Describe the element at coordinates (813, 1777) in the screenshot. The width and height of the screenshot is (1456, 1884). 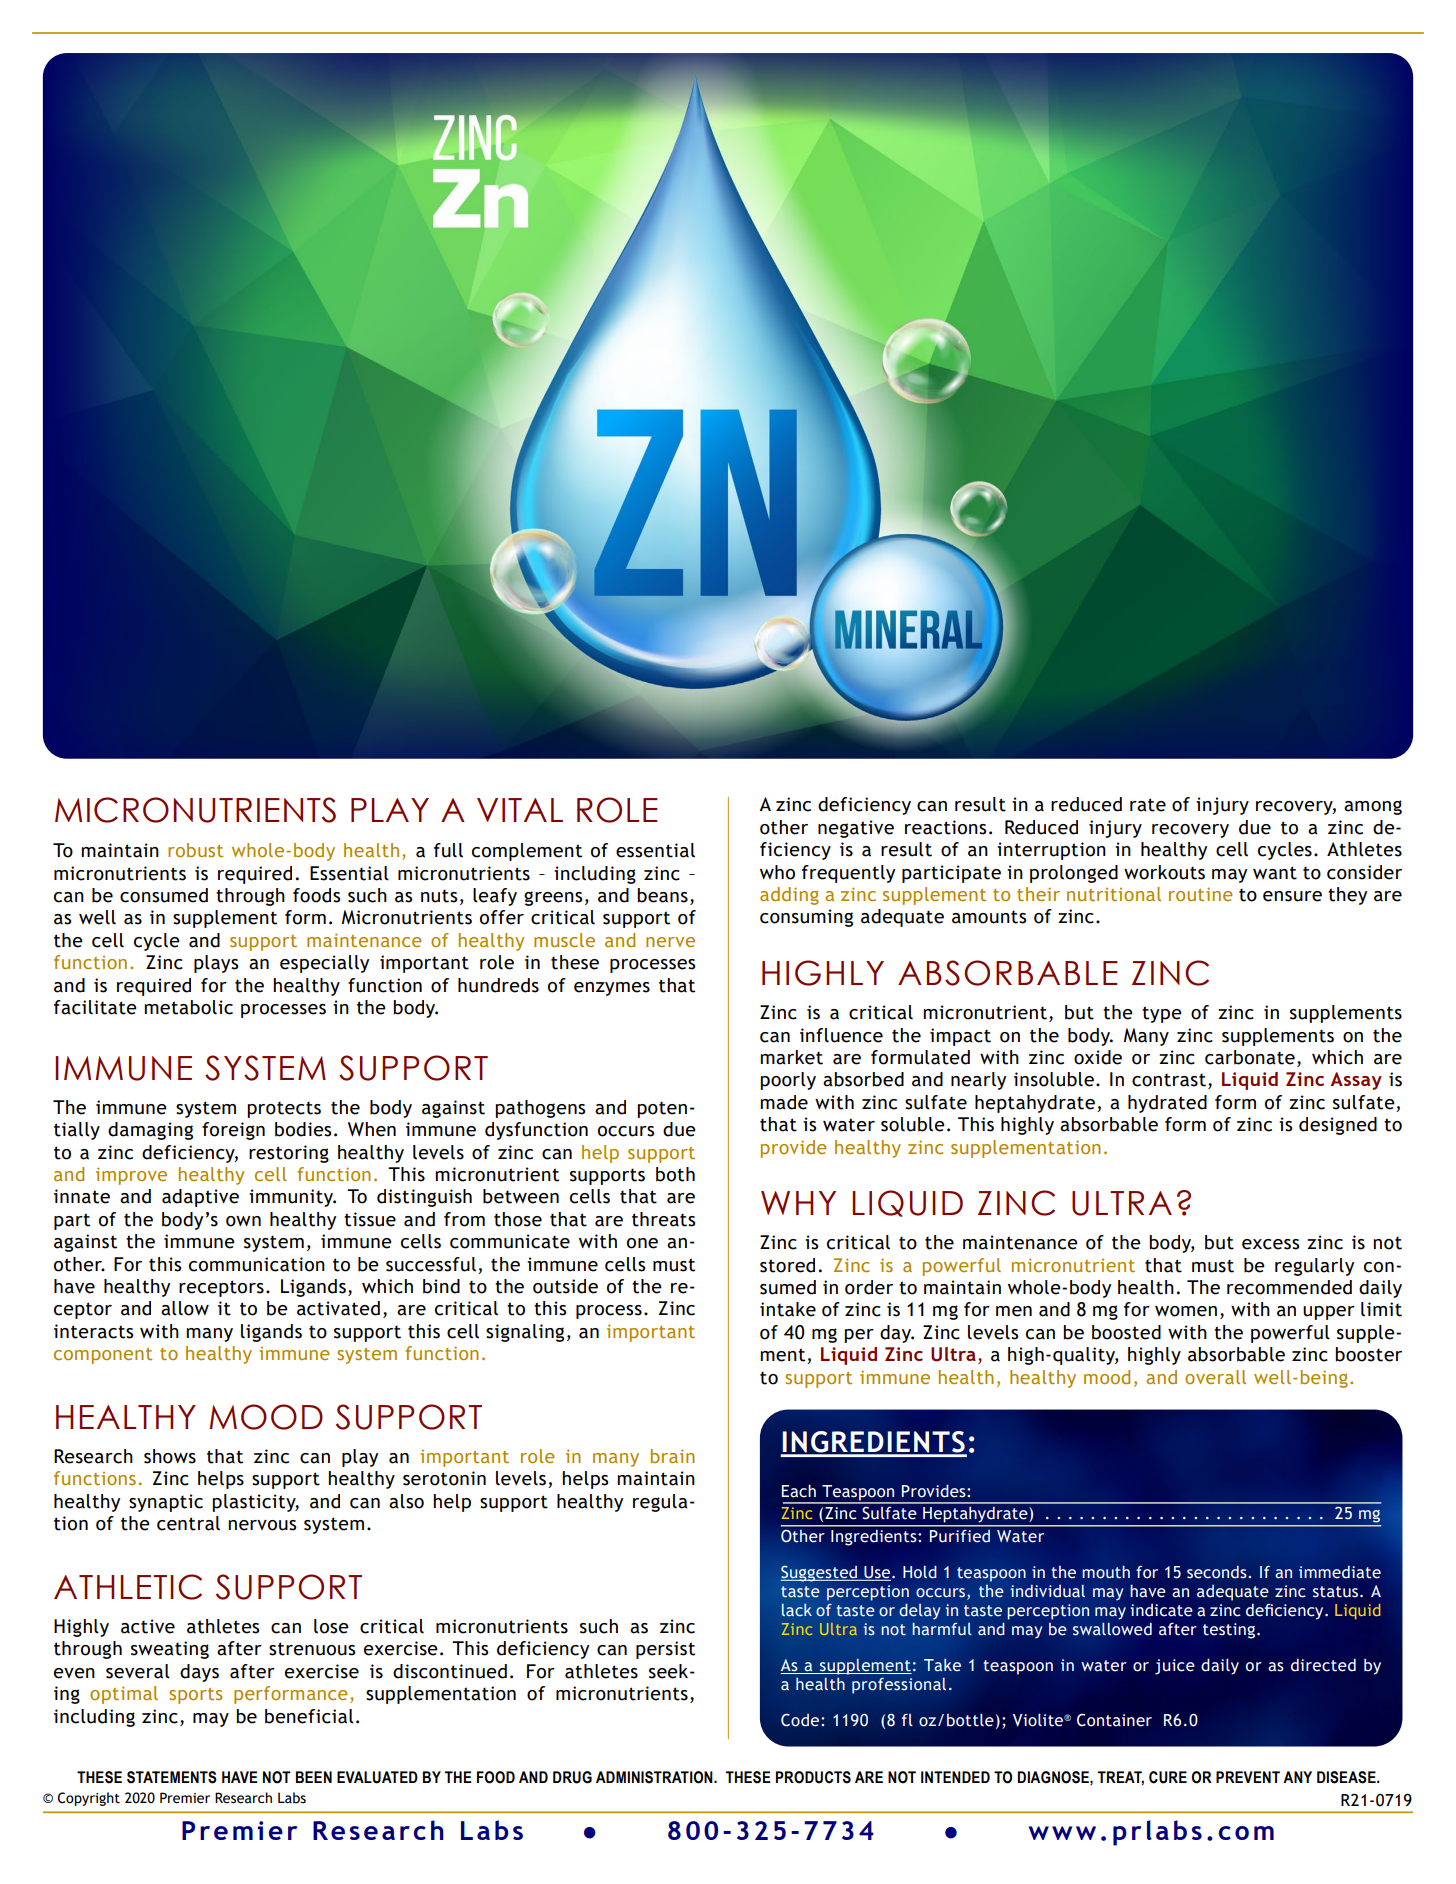
I see `PRODUCTS` at that location.
